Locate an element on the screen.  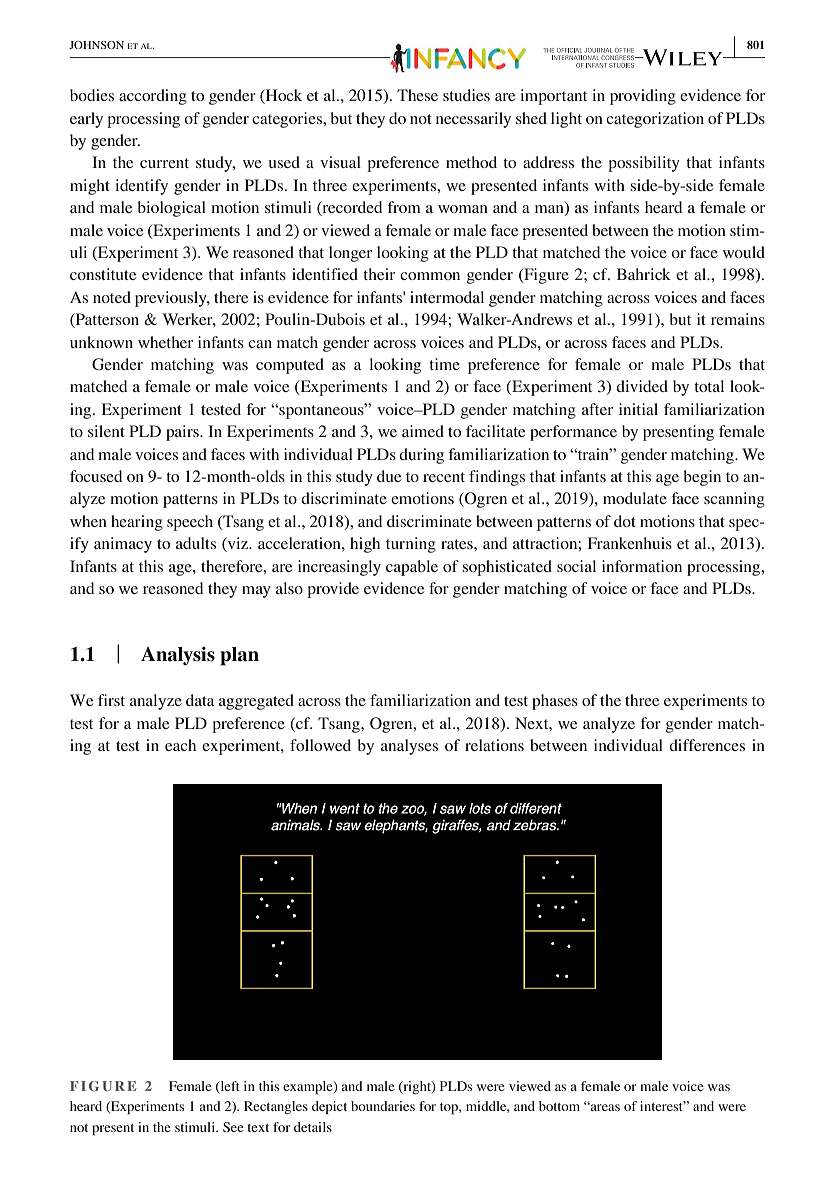
interest is located at coordinates (663, 1106).
